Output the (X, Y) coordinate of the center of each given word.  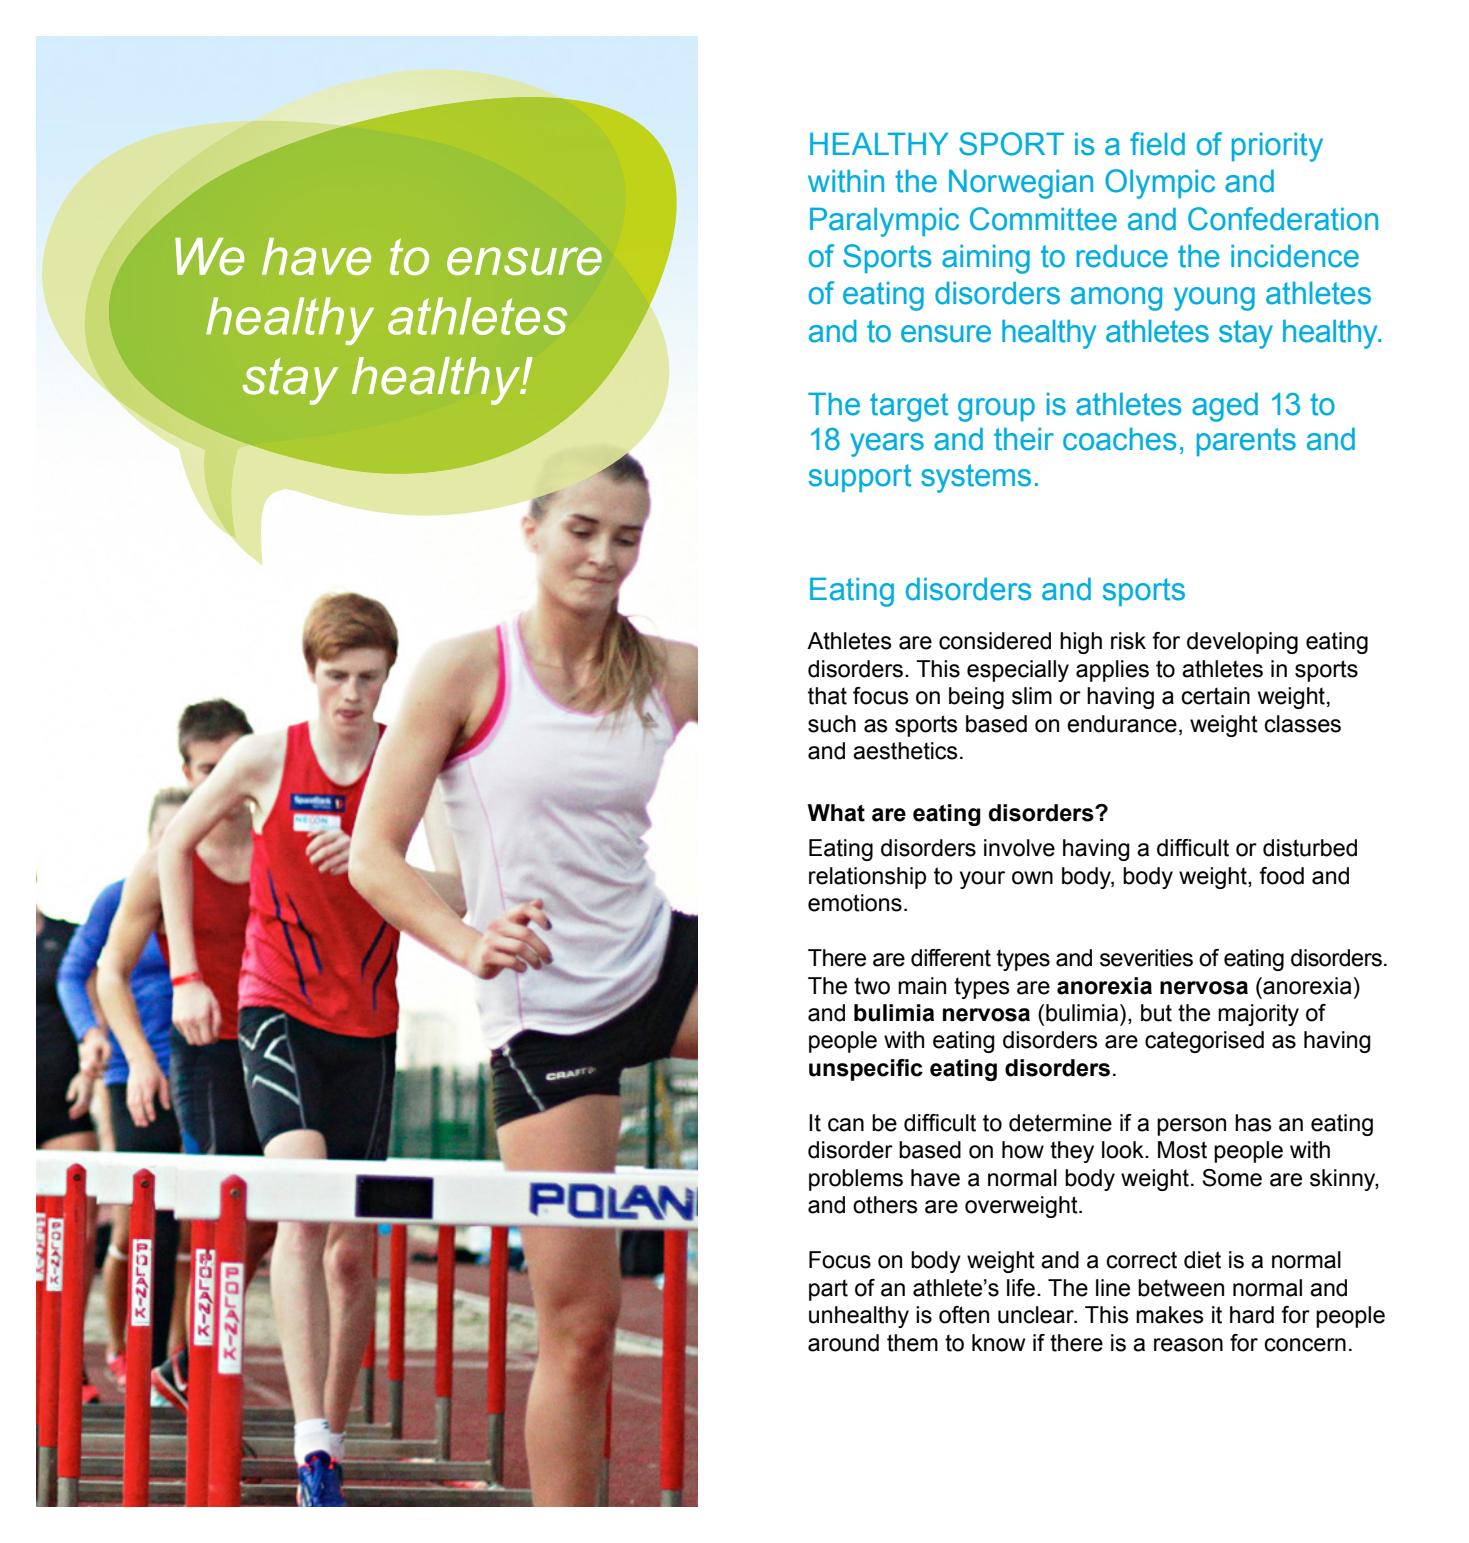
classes (1302, 724)
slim (1032, 696)
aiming (986, 259)
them (912, 1343)
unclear (1037, 1315)
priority (1277, 147)
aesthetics (905, 751)
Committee (1043, 219)
